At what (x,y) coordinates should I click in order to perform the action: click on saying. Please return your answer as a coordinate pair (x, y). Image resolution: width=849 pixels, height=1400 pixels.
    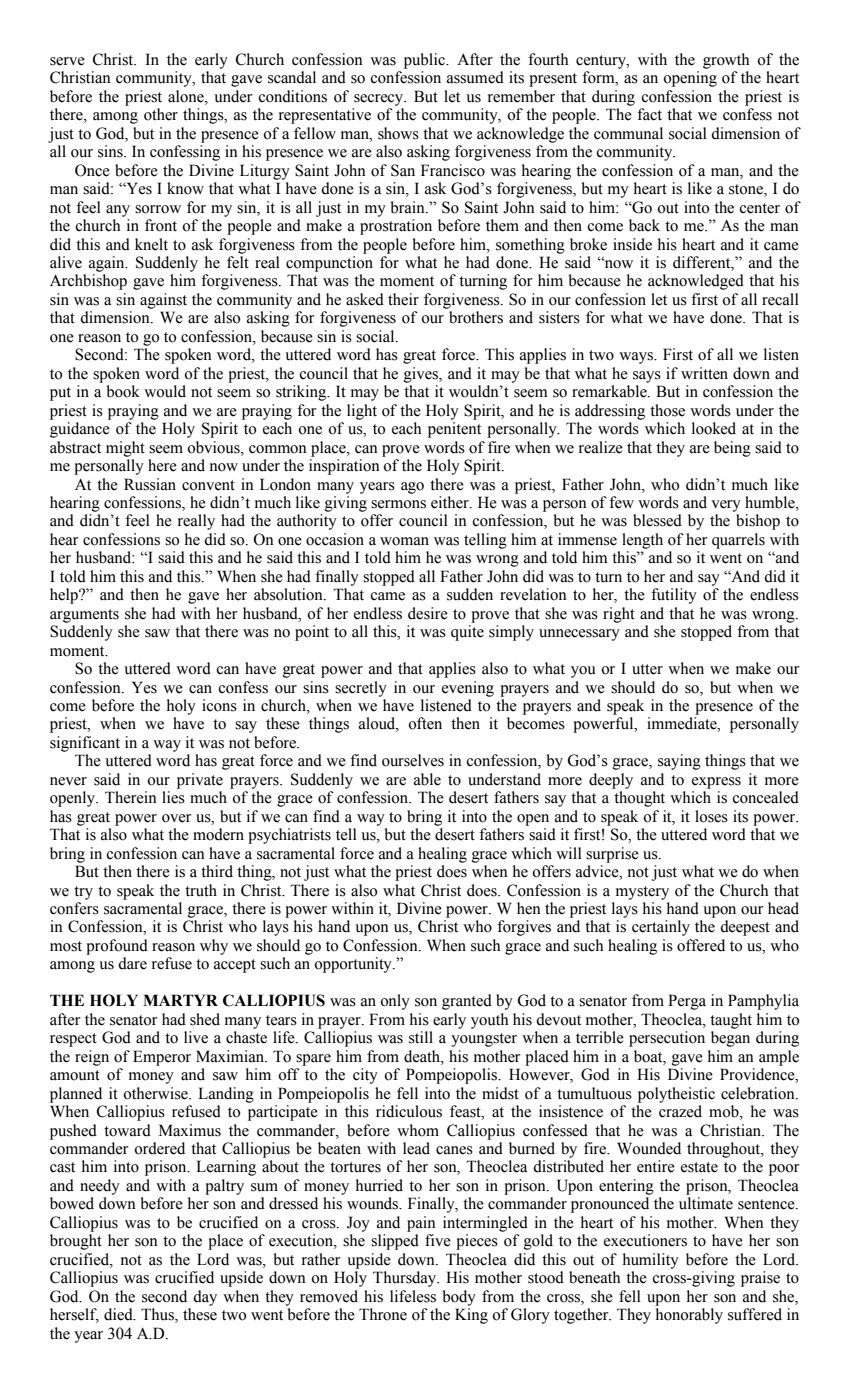
    Looking at the image, I should click on (679, 762).
